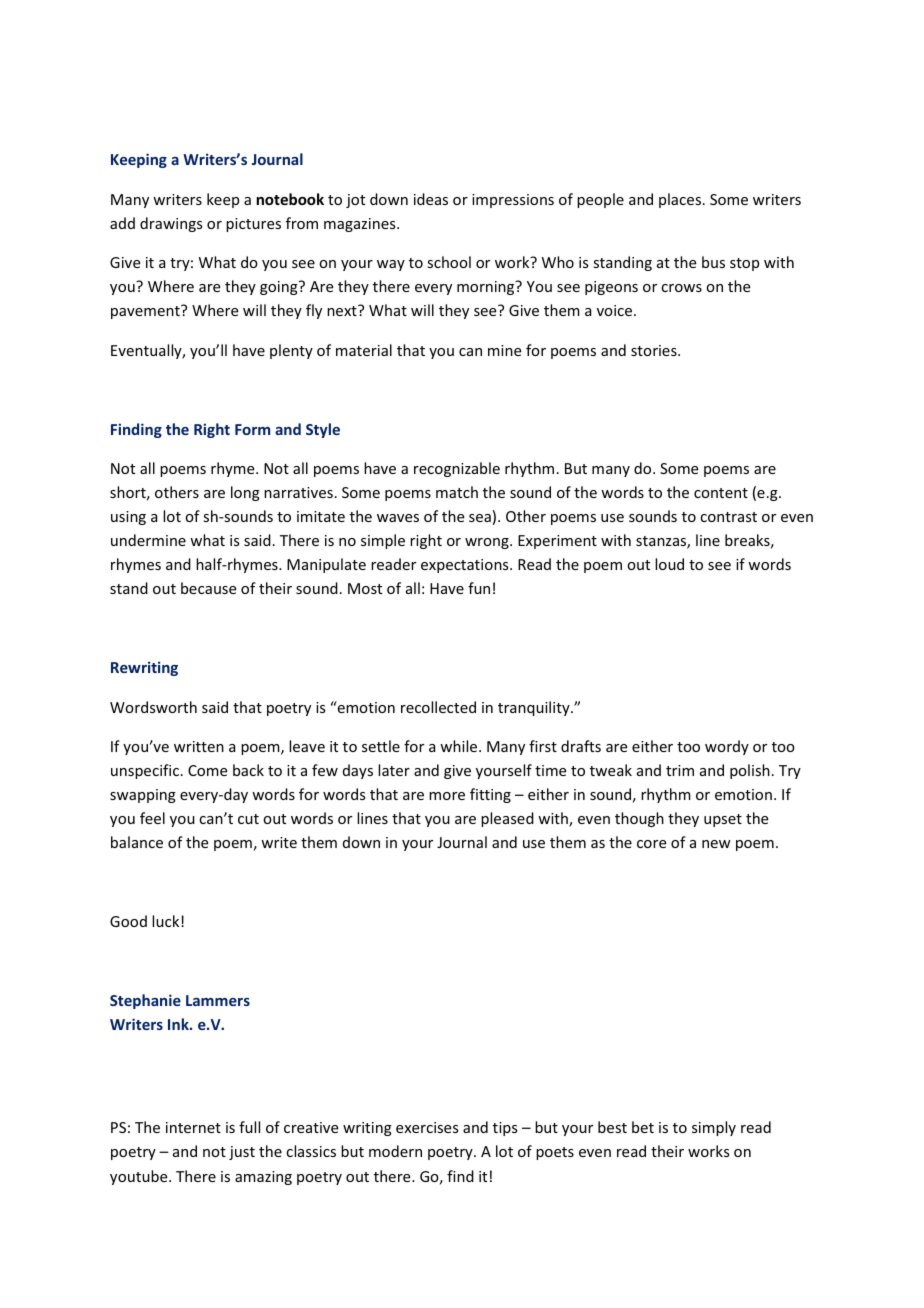  Describe the element at coordinates (681, 200) in the page. I see `places` at that location.
